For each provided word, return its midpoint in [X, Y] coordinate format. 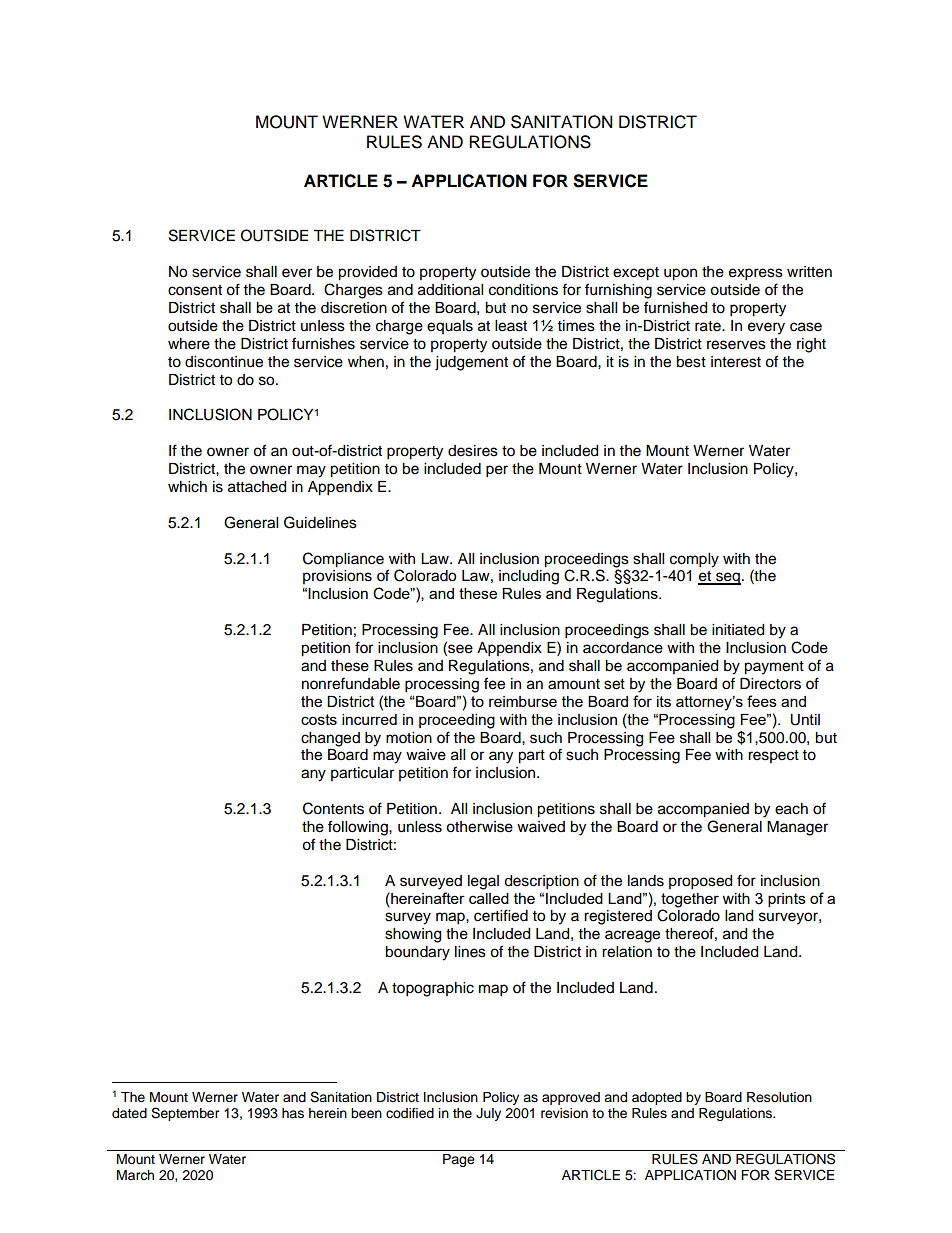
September [185, 1114]
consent [195, 290]
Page [459, 1160]
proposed [700, 882]
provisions [337, 577]
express [756, 274]
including [529, 577]
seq [727, 578]
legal [483, 882]
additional [450, 290]
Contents [333, 808]
